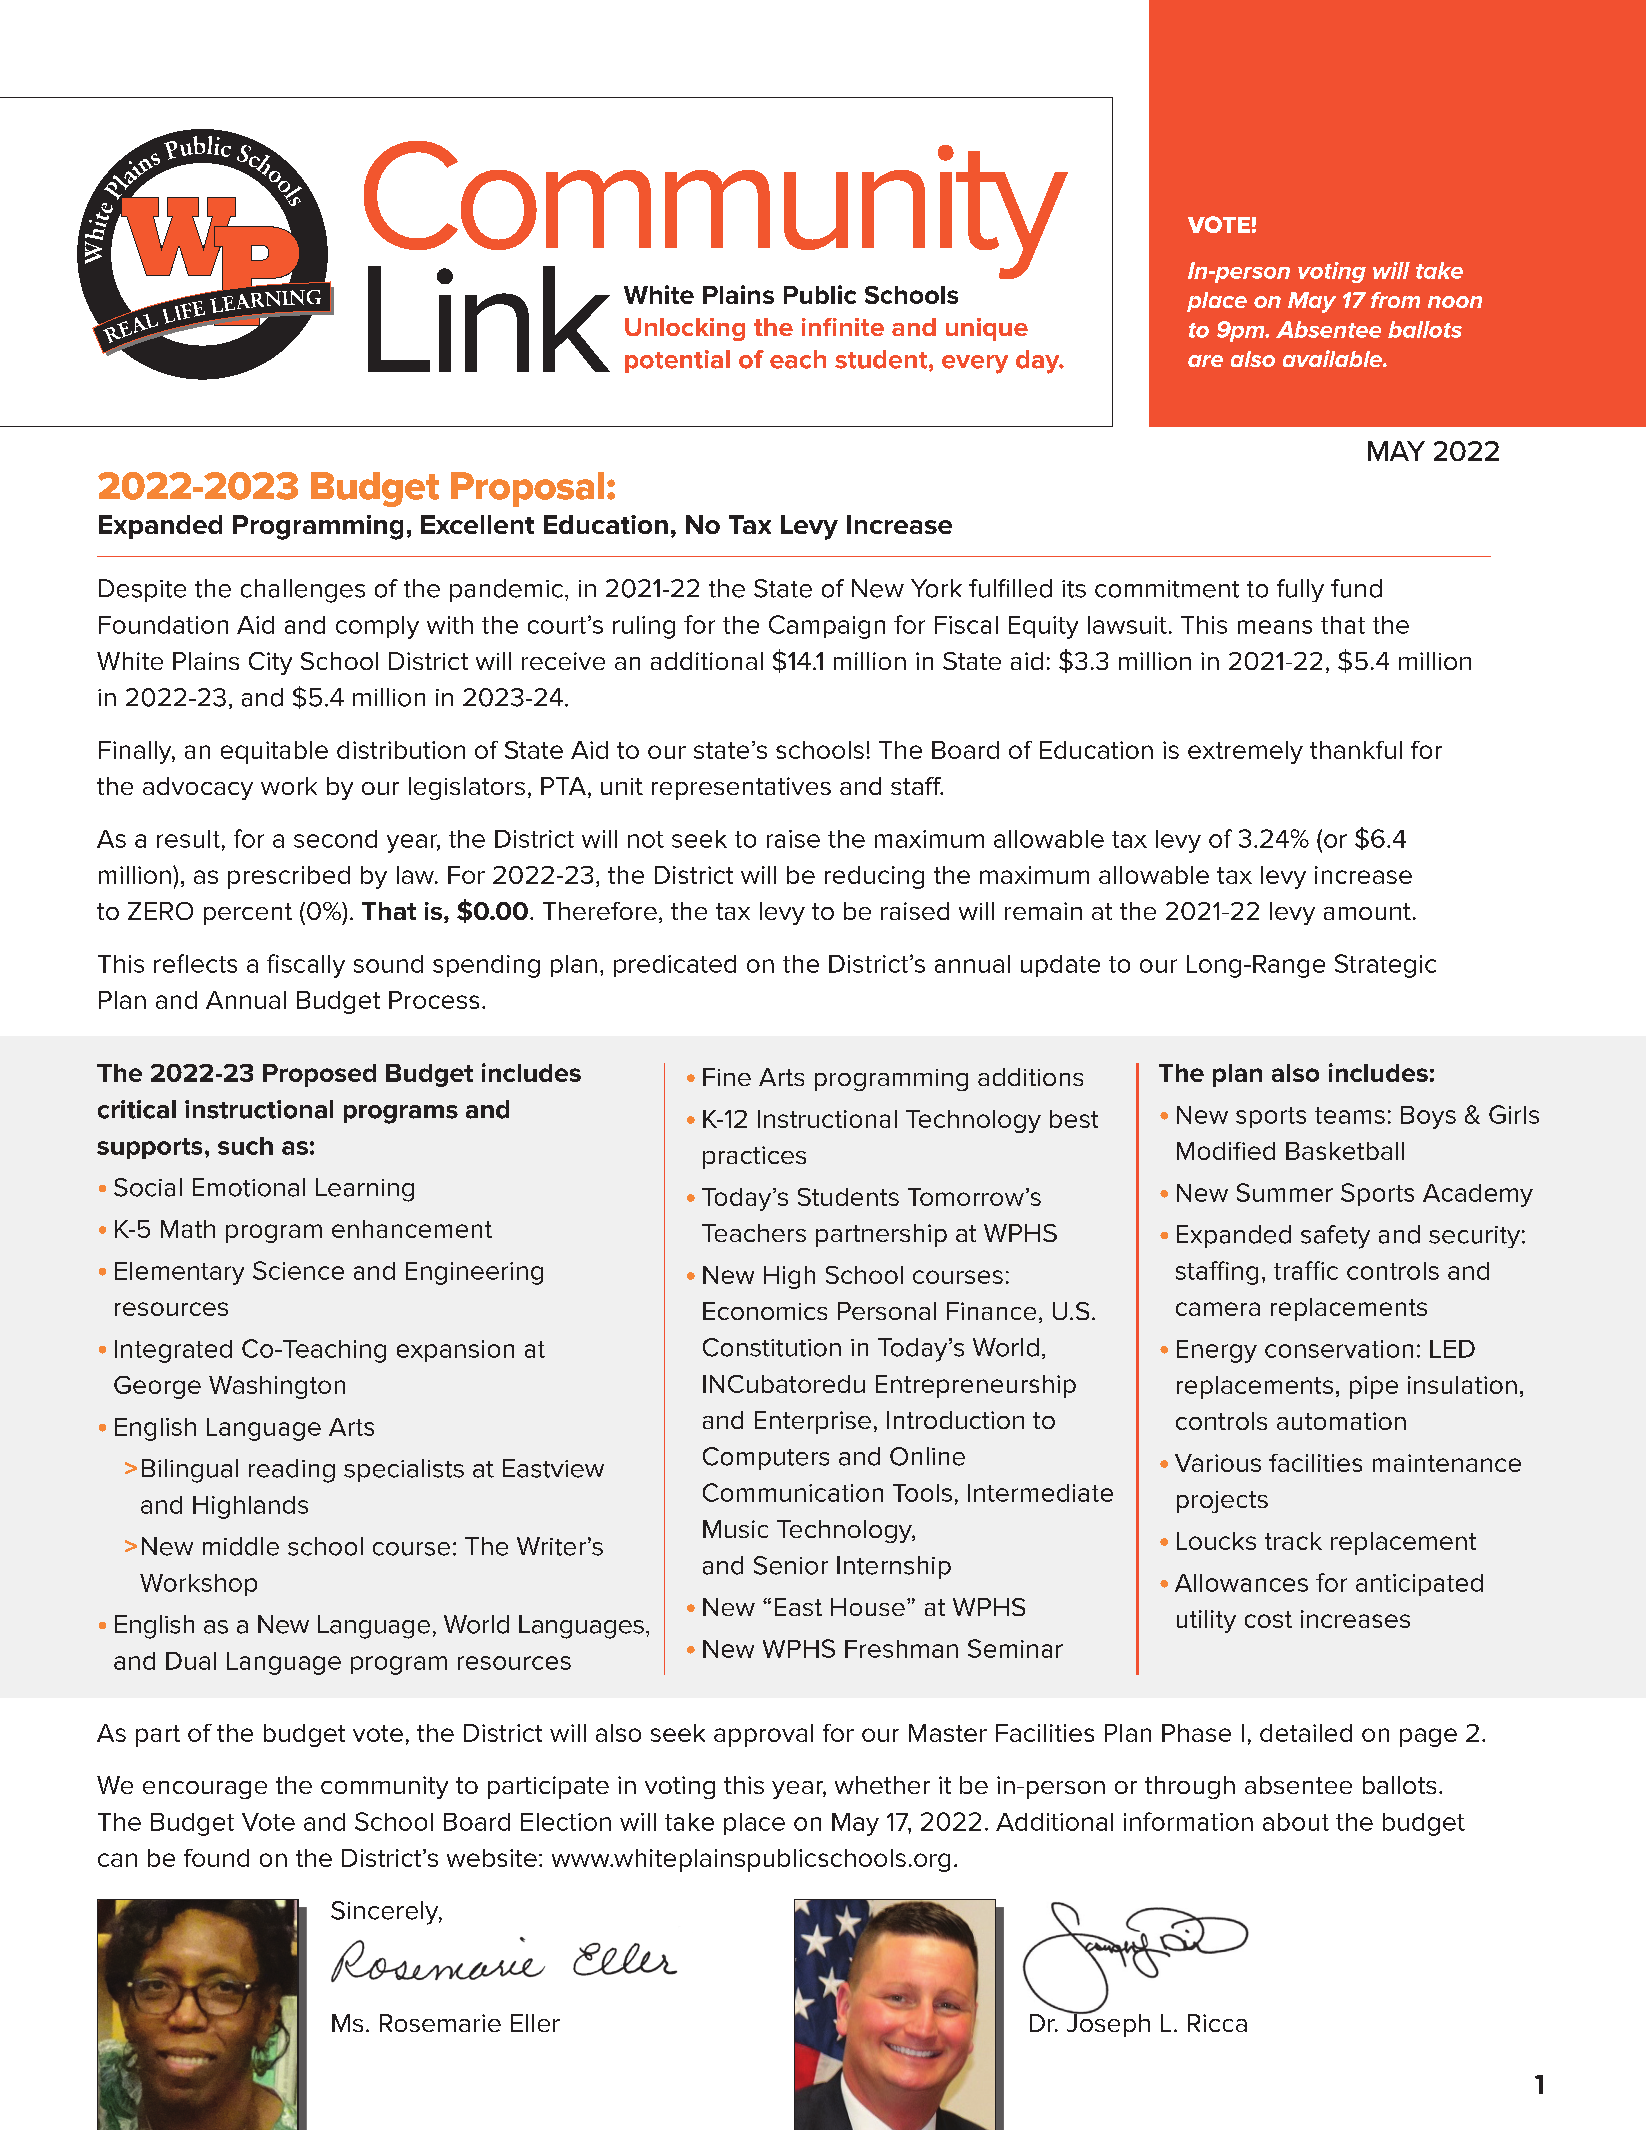 Image resolution: width=1646 pixels, height=2130 pixels. Describe the element at coordinates (489, 319) in the screenshot. I see `Link` at that location.
